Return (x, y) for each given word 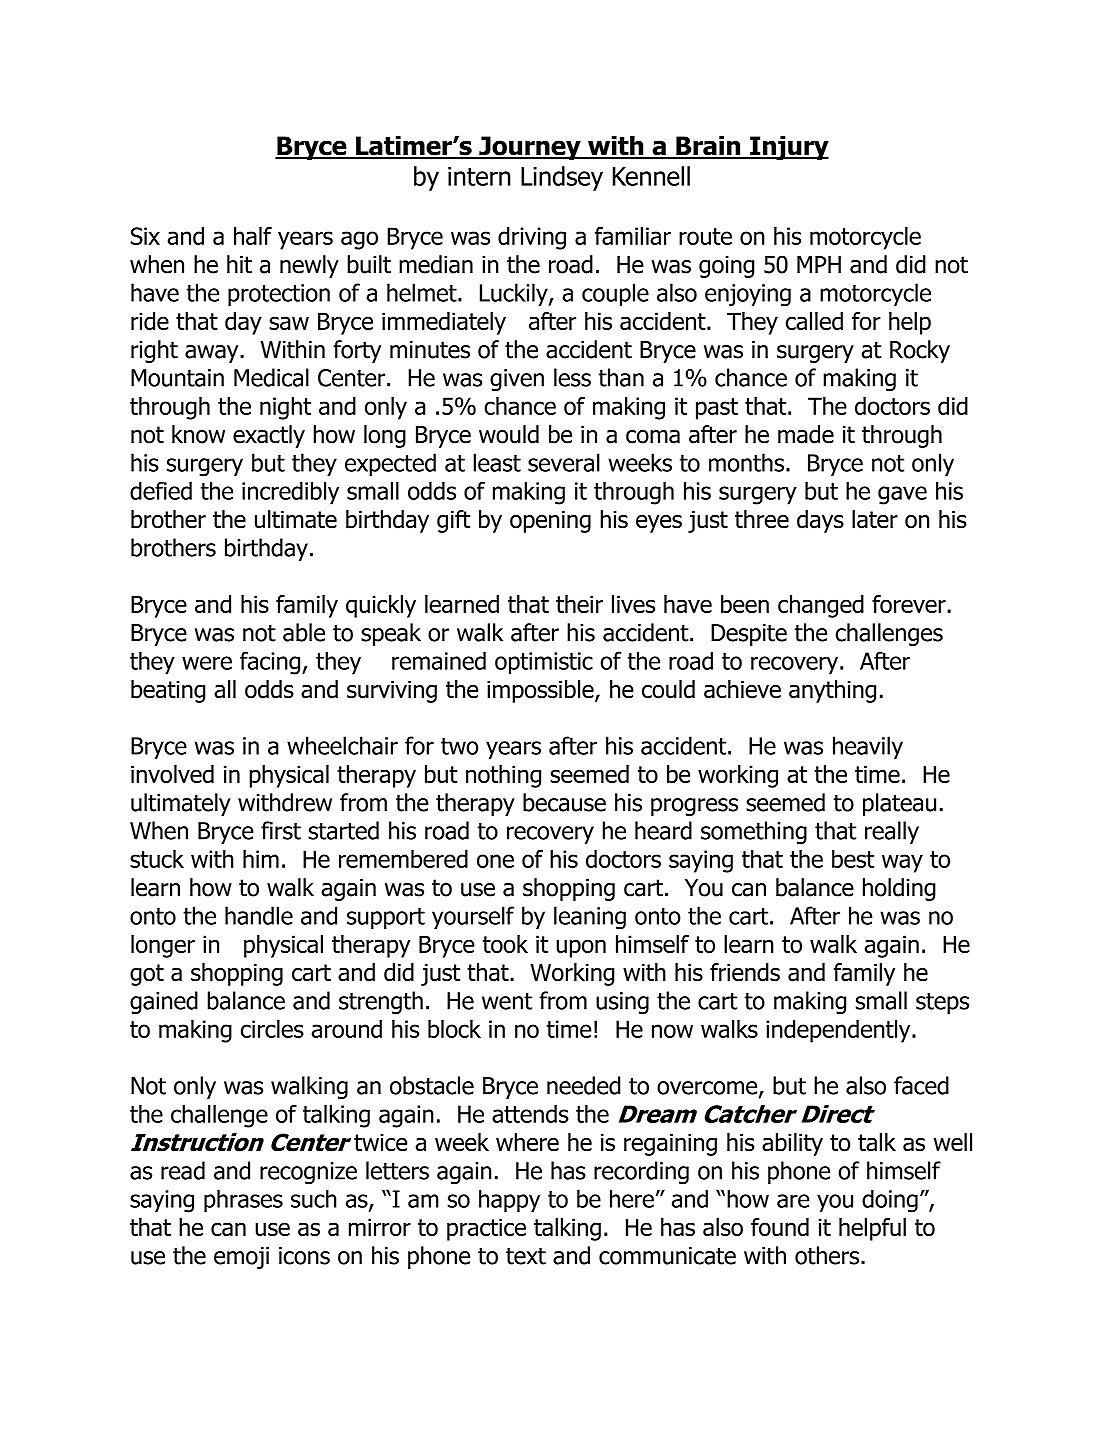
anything (832, 691)
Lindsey (562, 178)
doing (890, 1201)
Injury (788, 148)
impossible (541, 691)
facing (271, 663)
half (253, 236)
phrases (243, 1201)
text (526, 1256)
